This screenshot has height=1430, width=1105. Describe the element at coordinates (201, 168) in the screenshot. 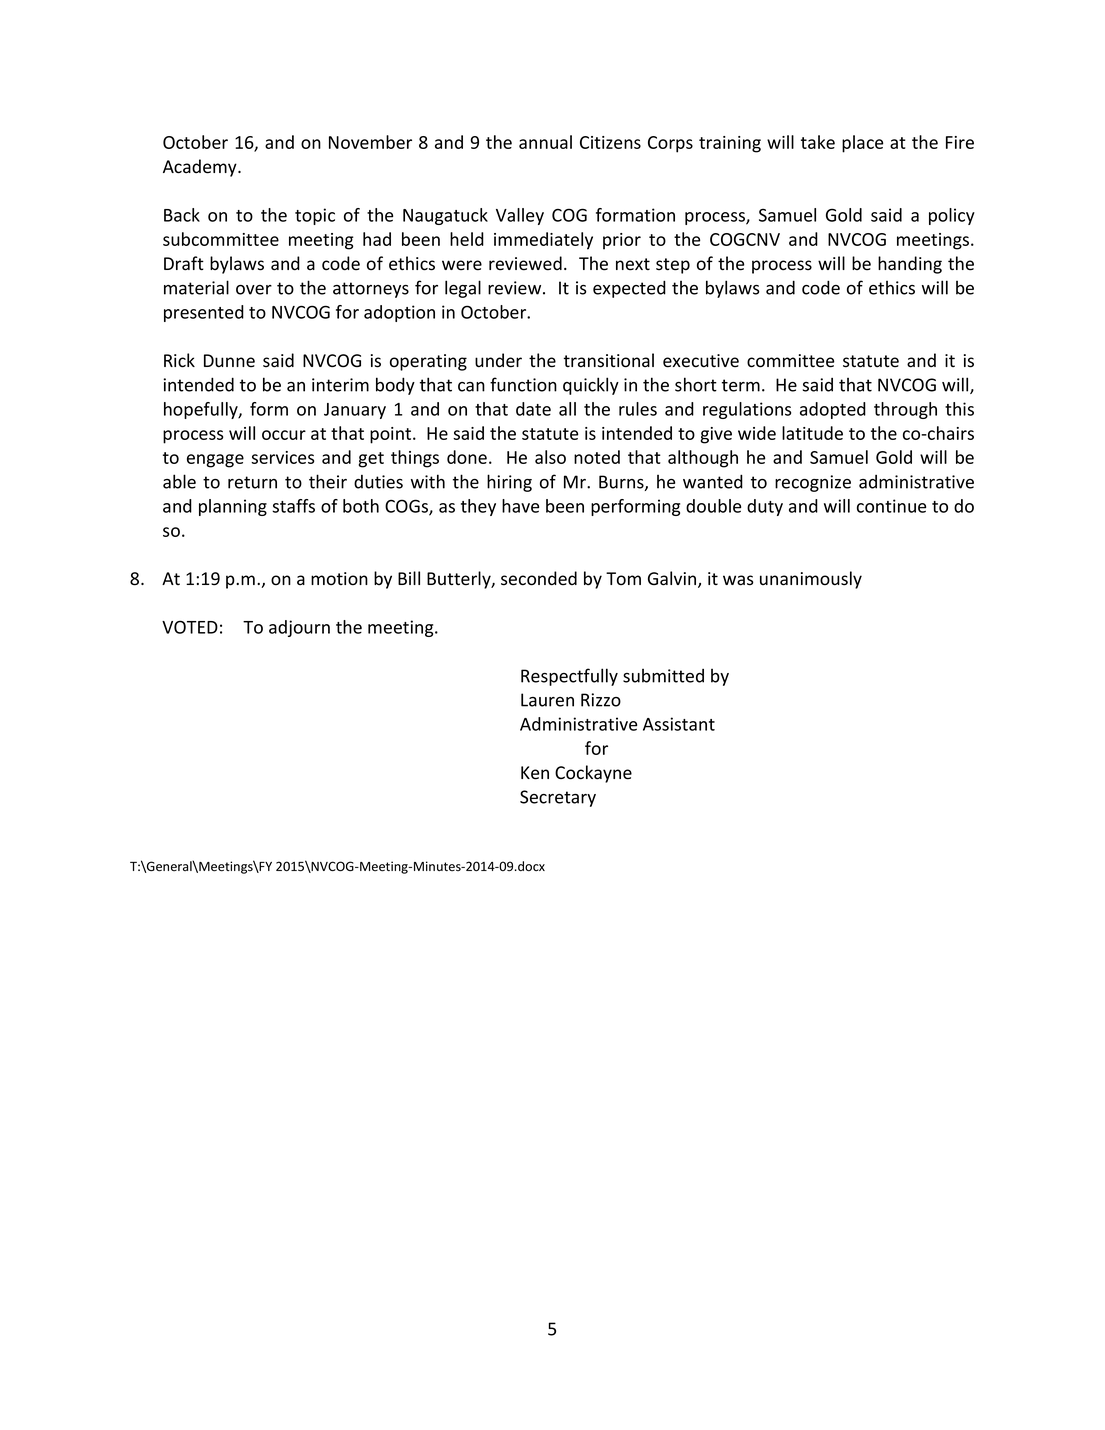

I see `Academy` at that location.
